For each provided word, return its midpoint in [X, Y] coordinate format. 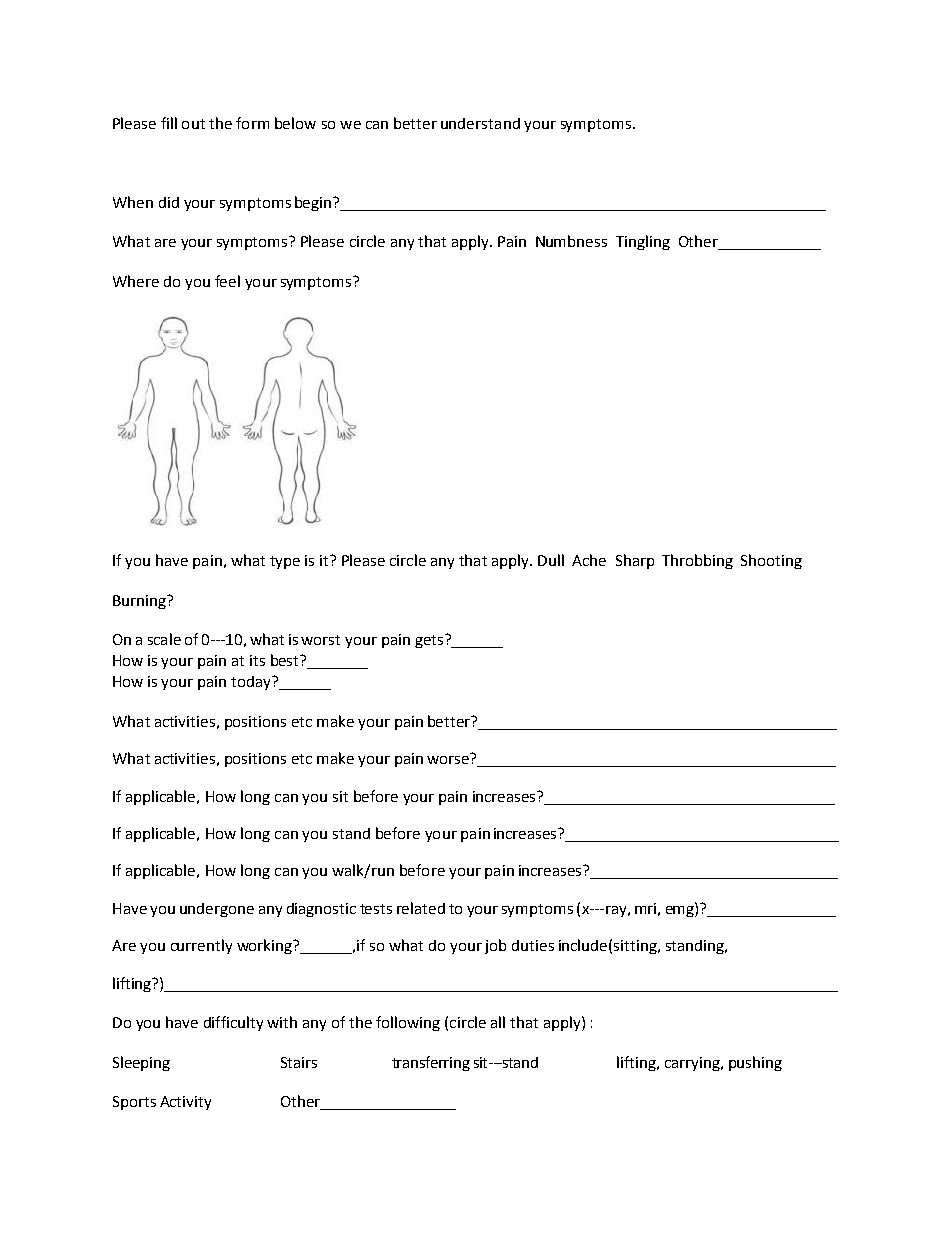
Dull [551, 560]
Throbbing [697, 561]
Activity [185, 1103]
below [295, 123]
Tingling [643, 242]
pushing [755, 1063]
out [193, 124]
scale [164, 639]
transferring [431, 1063]
